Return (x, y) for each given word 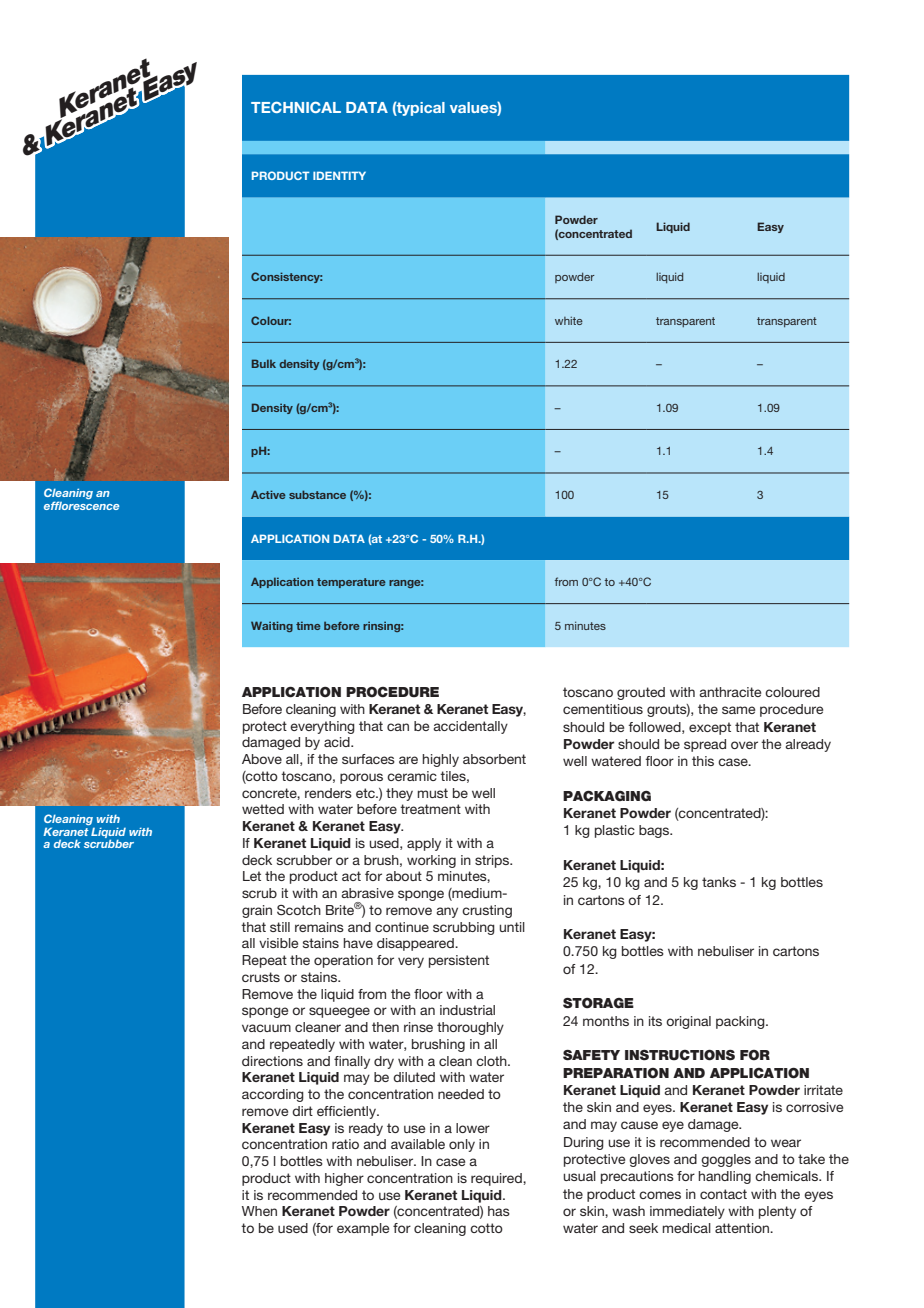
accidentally (470, 727)
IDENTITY (339, 175)
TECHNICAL (296, 107)
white (569, 320)
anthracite (730, 692)
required (497, 1179)
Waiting (272, 626)
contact (723, 1194)
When (259, 1211)
